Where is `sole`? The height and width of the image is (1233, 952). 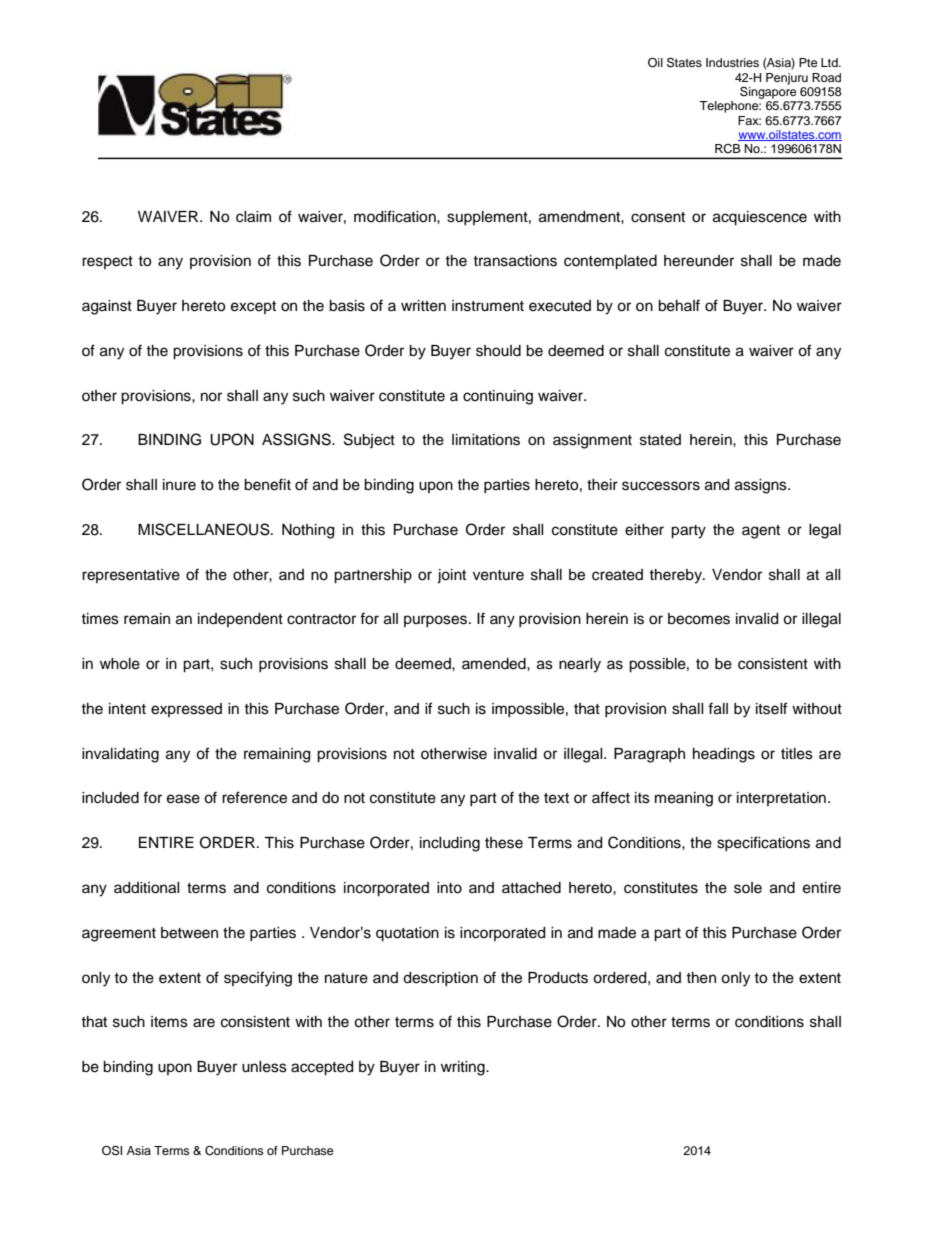 sole is located at coordinates (748, 888).
